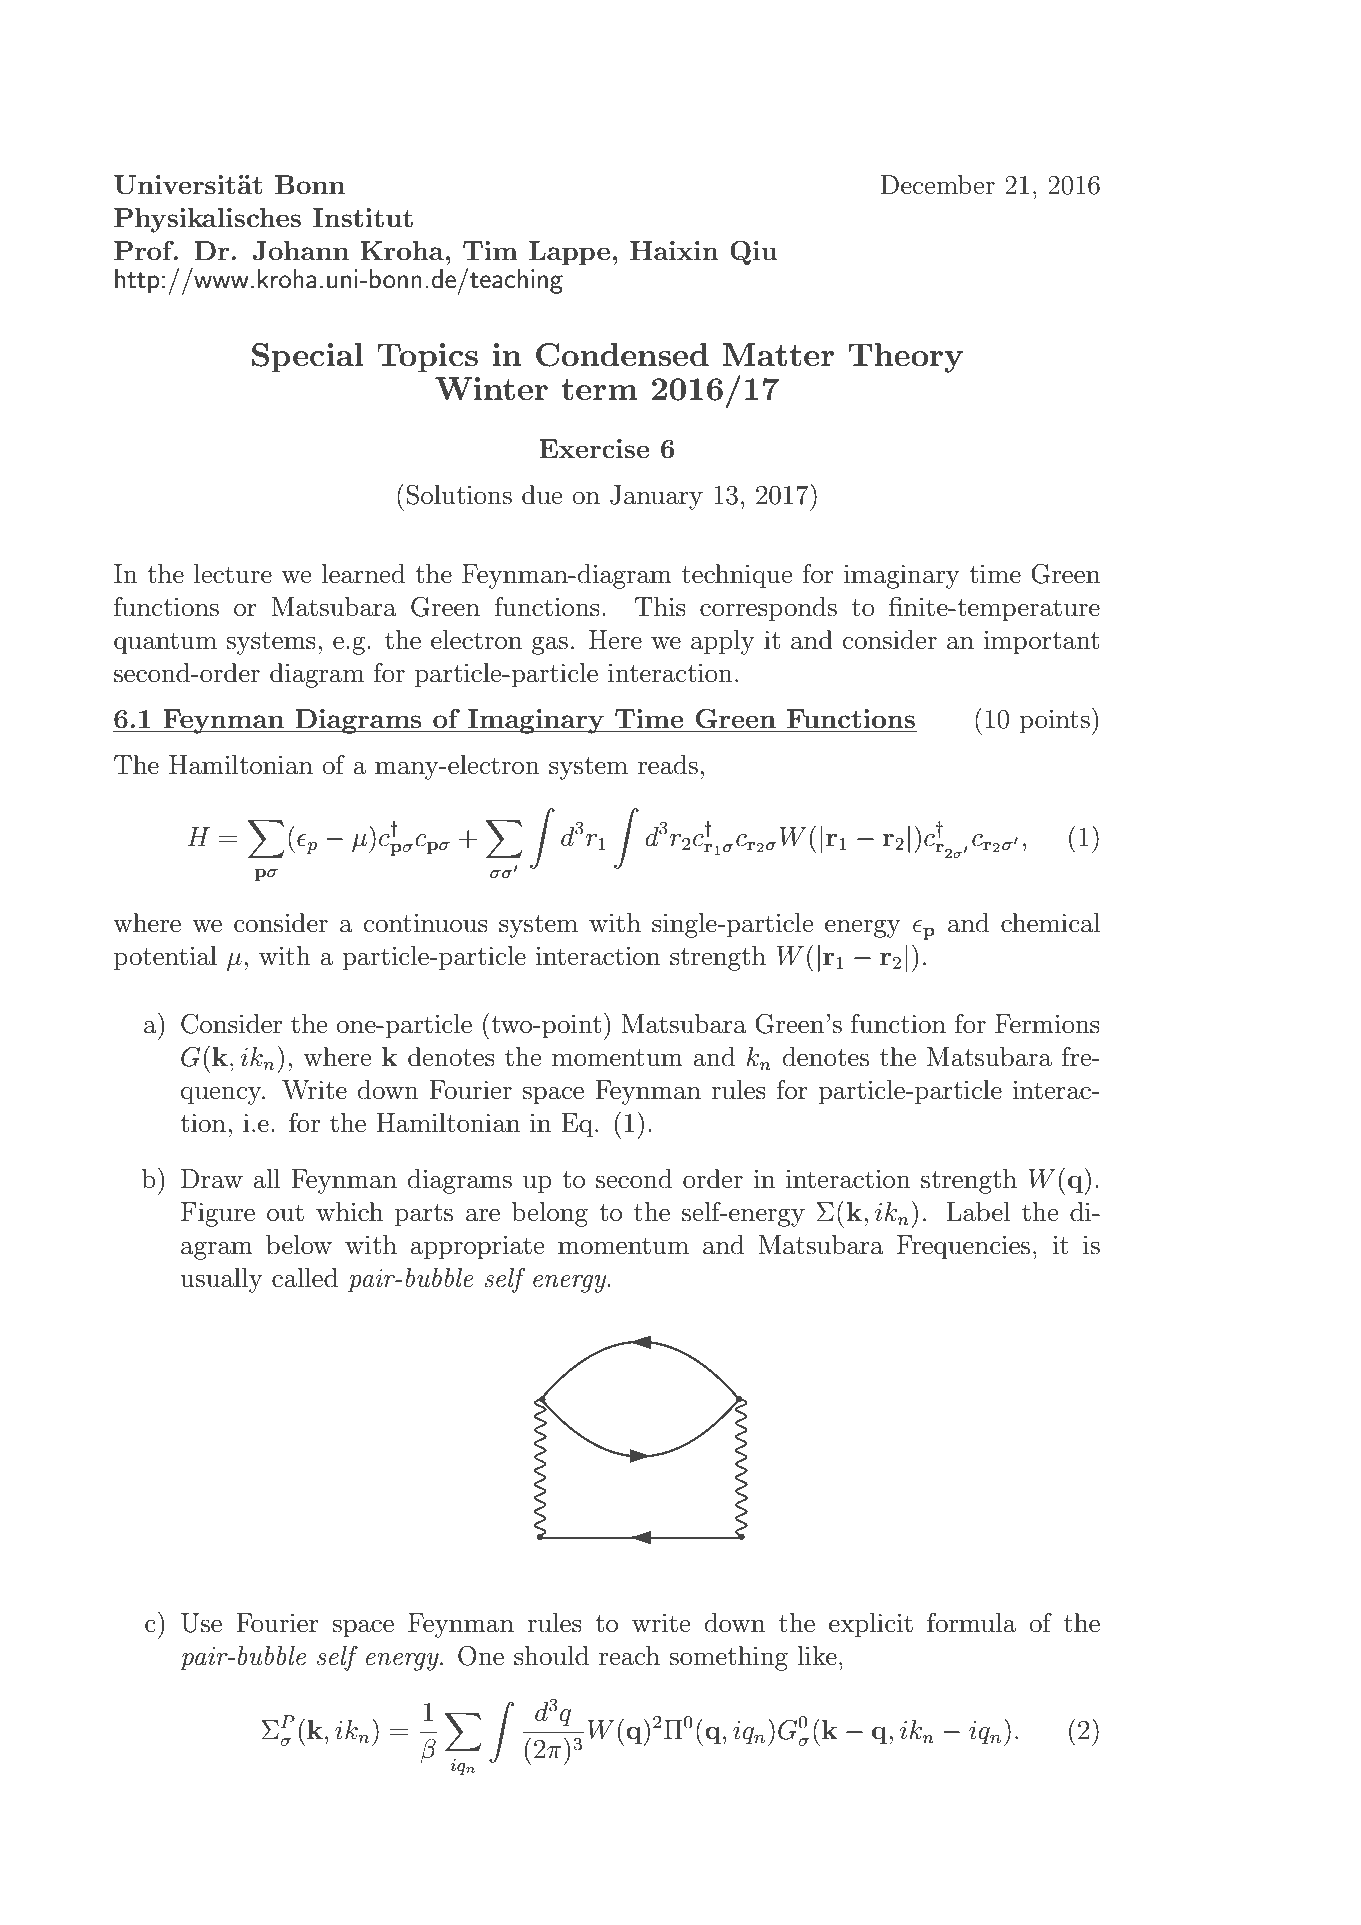 The image size is (1361, 1925). Describe the element at coordinates (754, 253) in the document. I see `Qiu` at that location.
